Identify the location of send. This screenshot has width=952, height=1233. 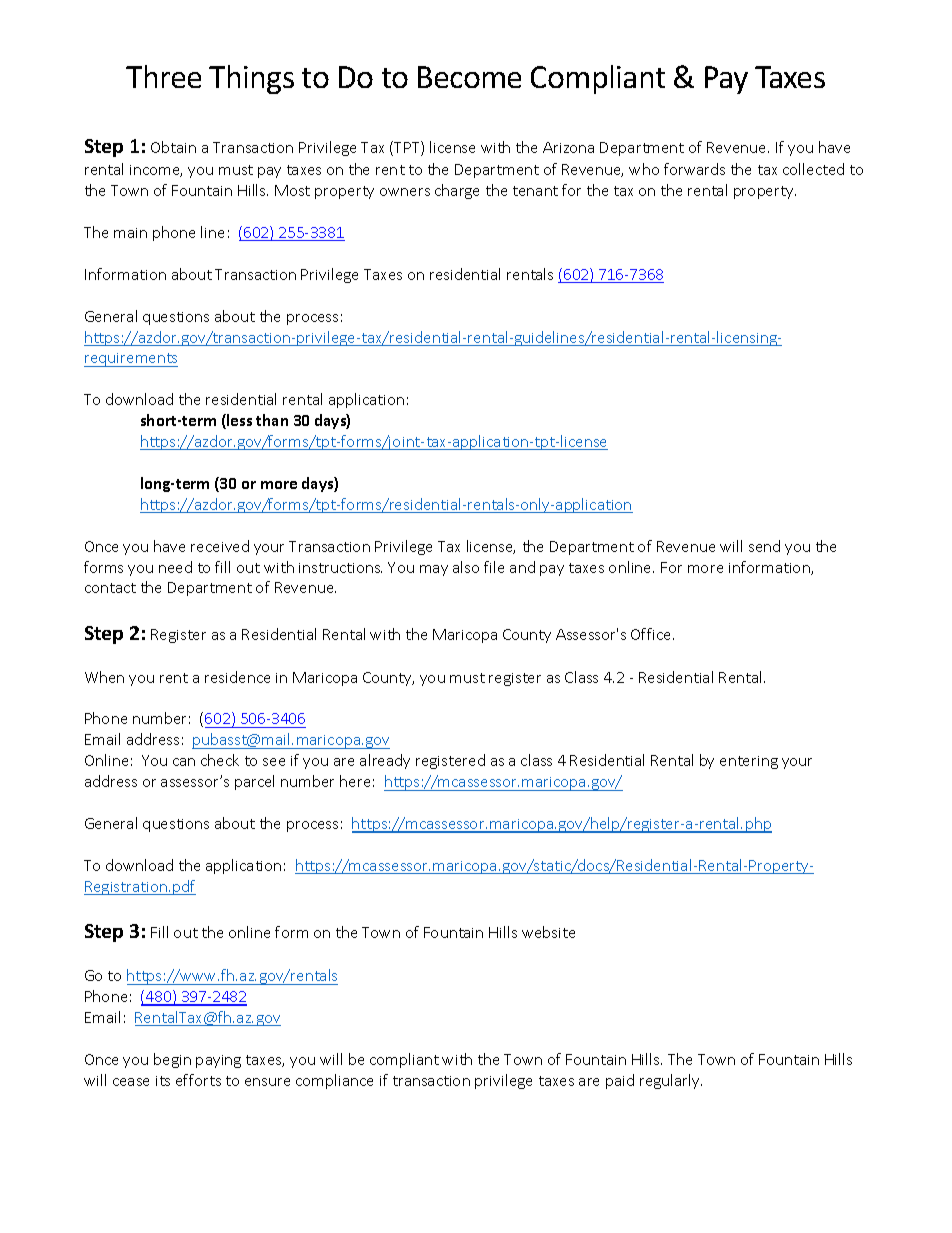
(764, 546).
